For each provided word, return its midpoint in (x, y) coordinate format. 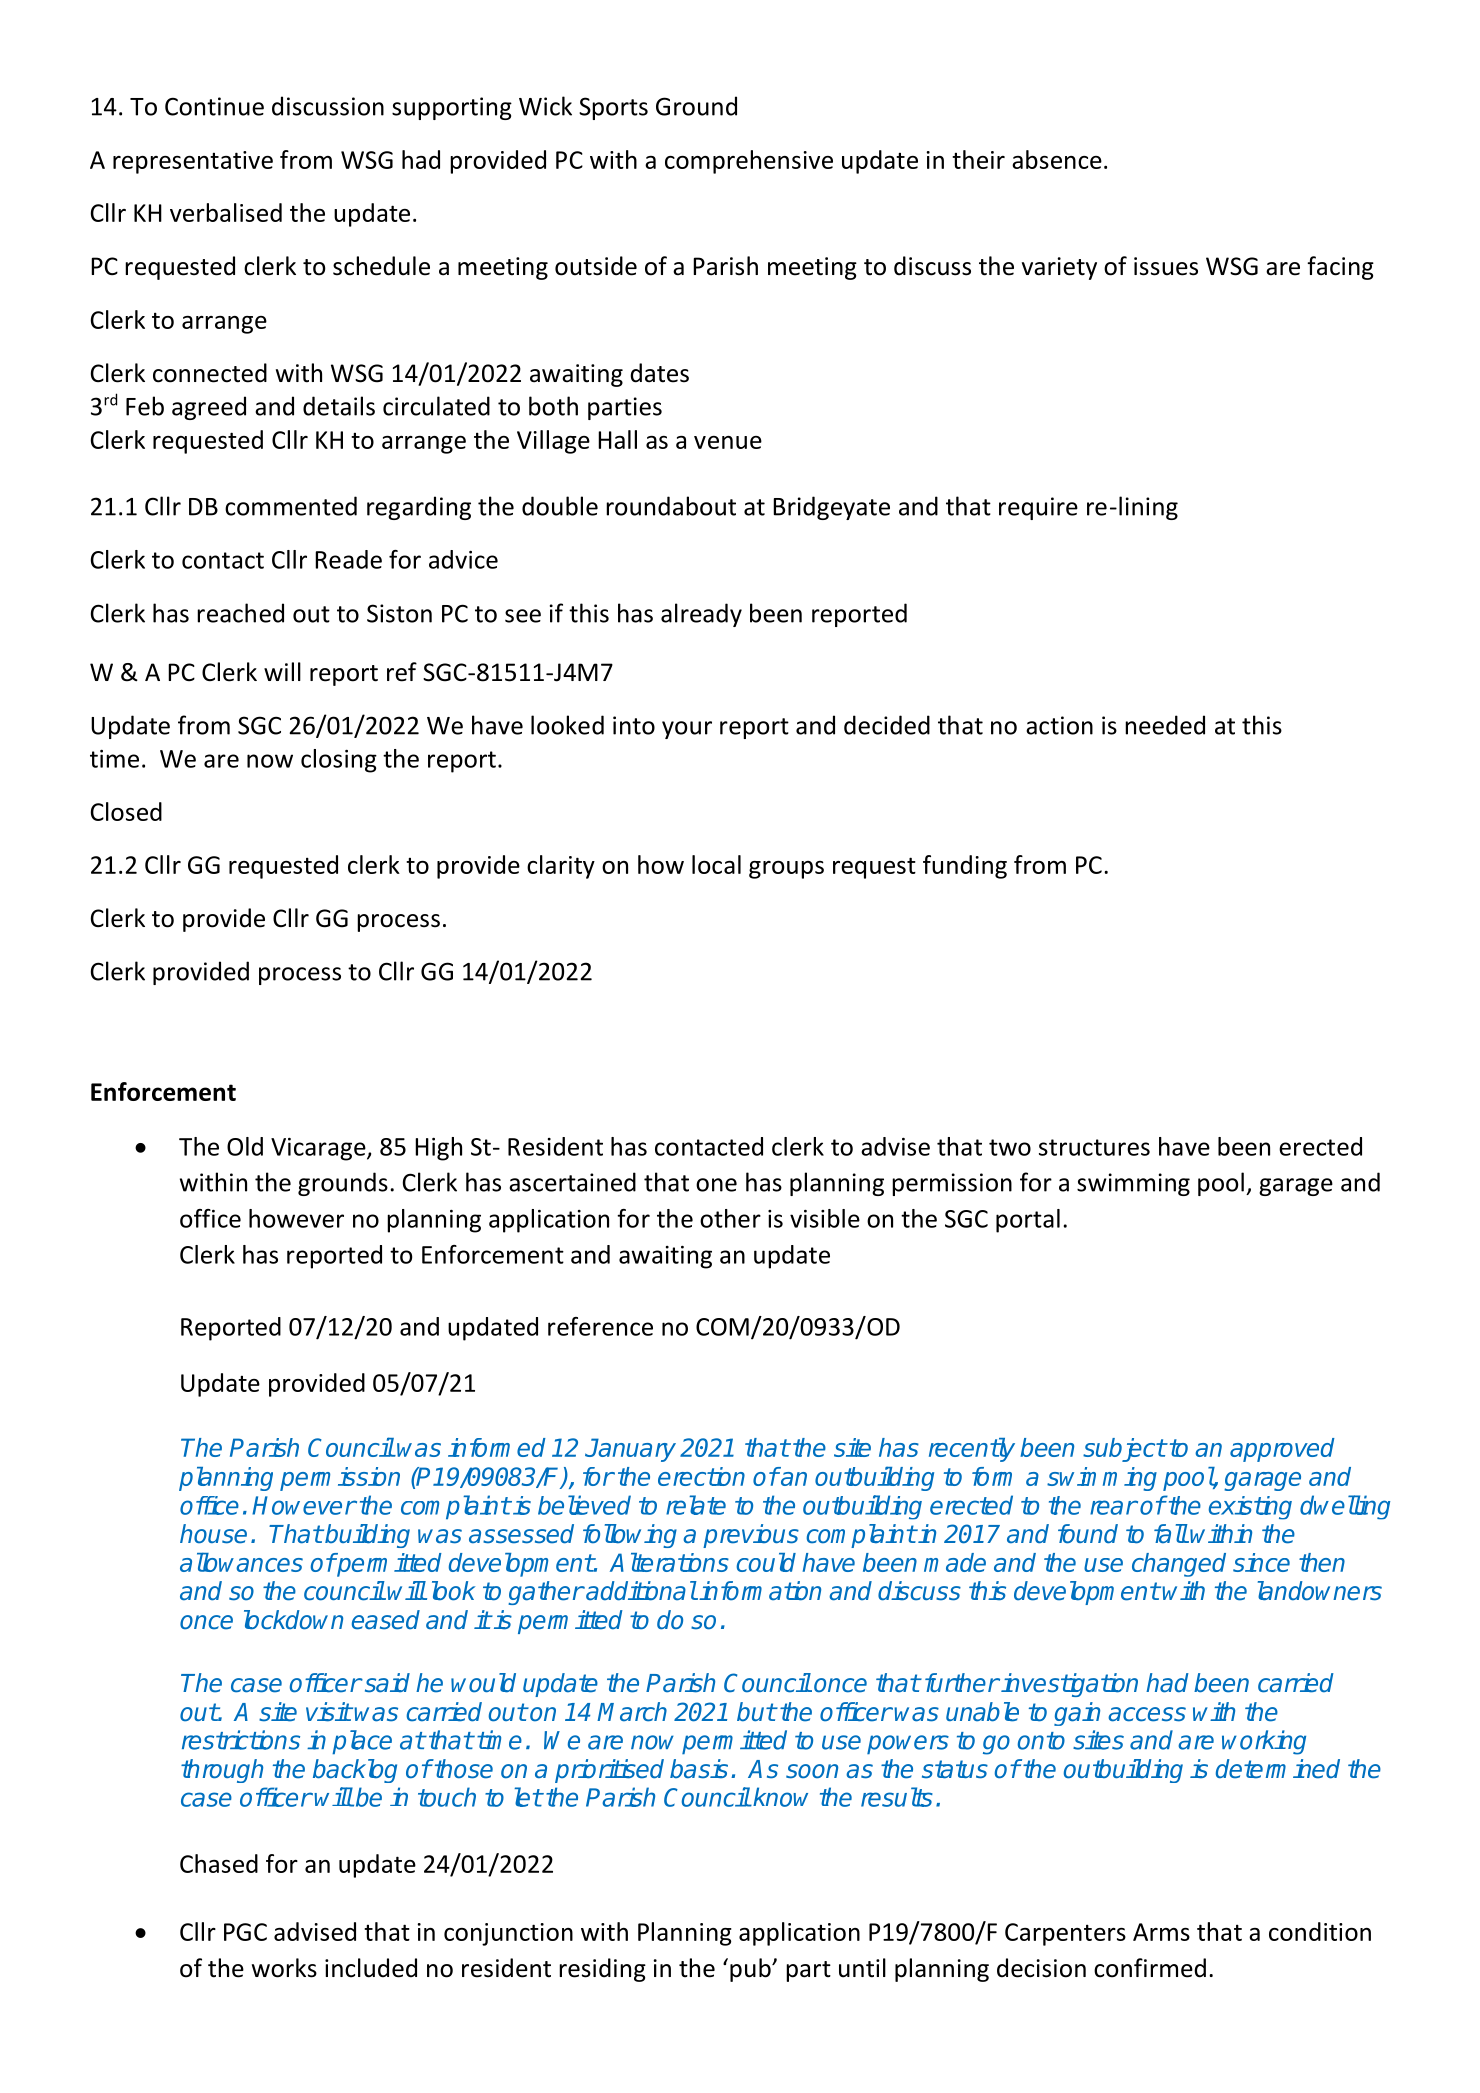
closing (339, 761)
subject (1124, 1450)
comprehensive (749, 162)
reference (600, 1326)
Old (245, 1146)
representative (193, 162)
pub (751, 1970)
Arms (1161, 1932)
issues (1166, 266)
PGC (245, 1932)
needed (1165, 725)
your (687, 730)
